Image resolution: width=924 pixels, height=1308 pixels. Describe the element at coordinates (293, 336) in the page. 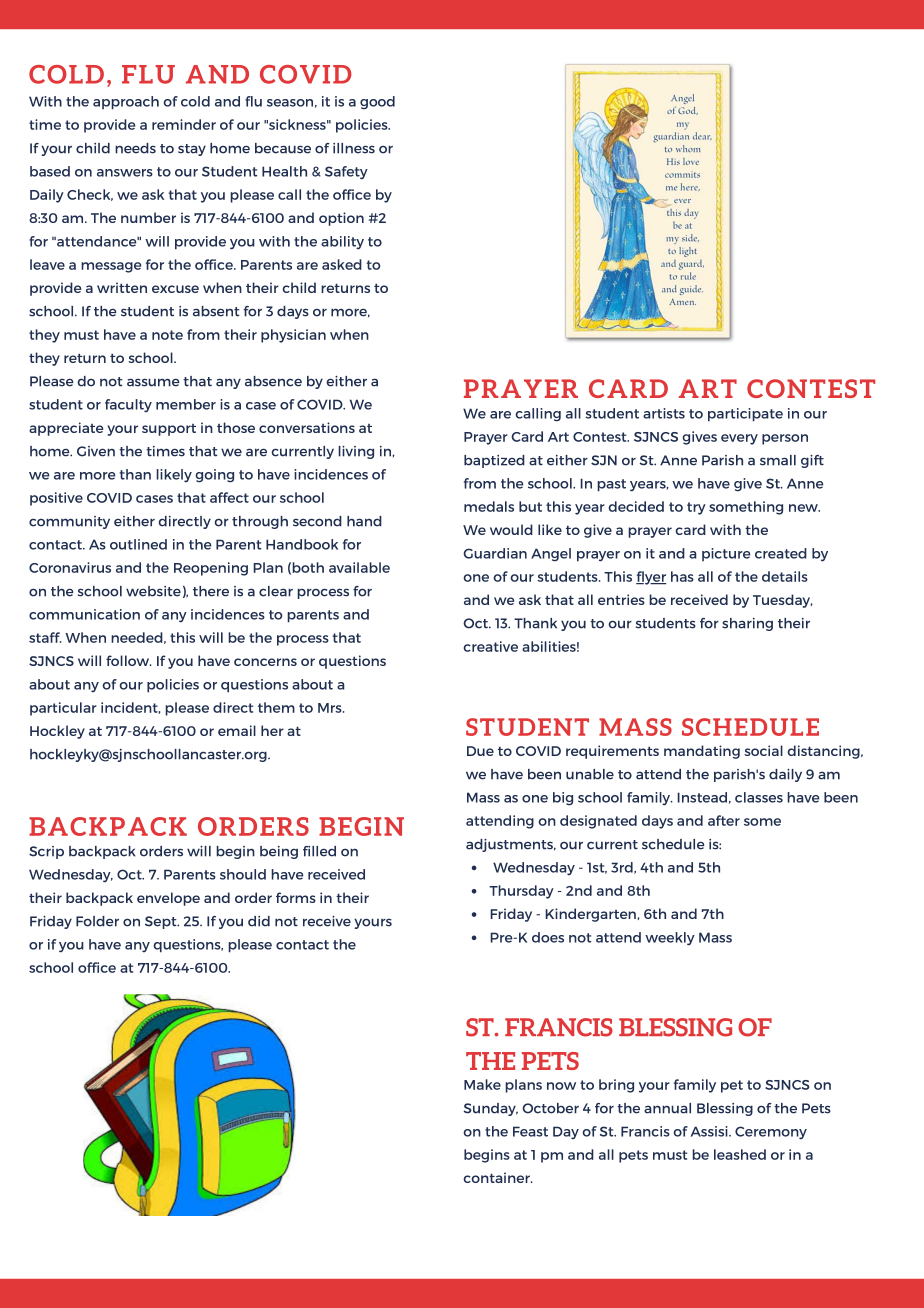

I see `physician` at that location.
